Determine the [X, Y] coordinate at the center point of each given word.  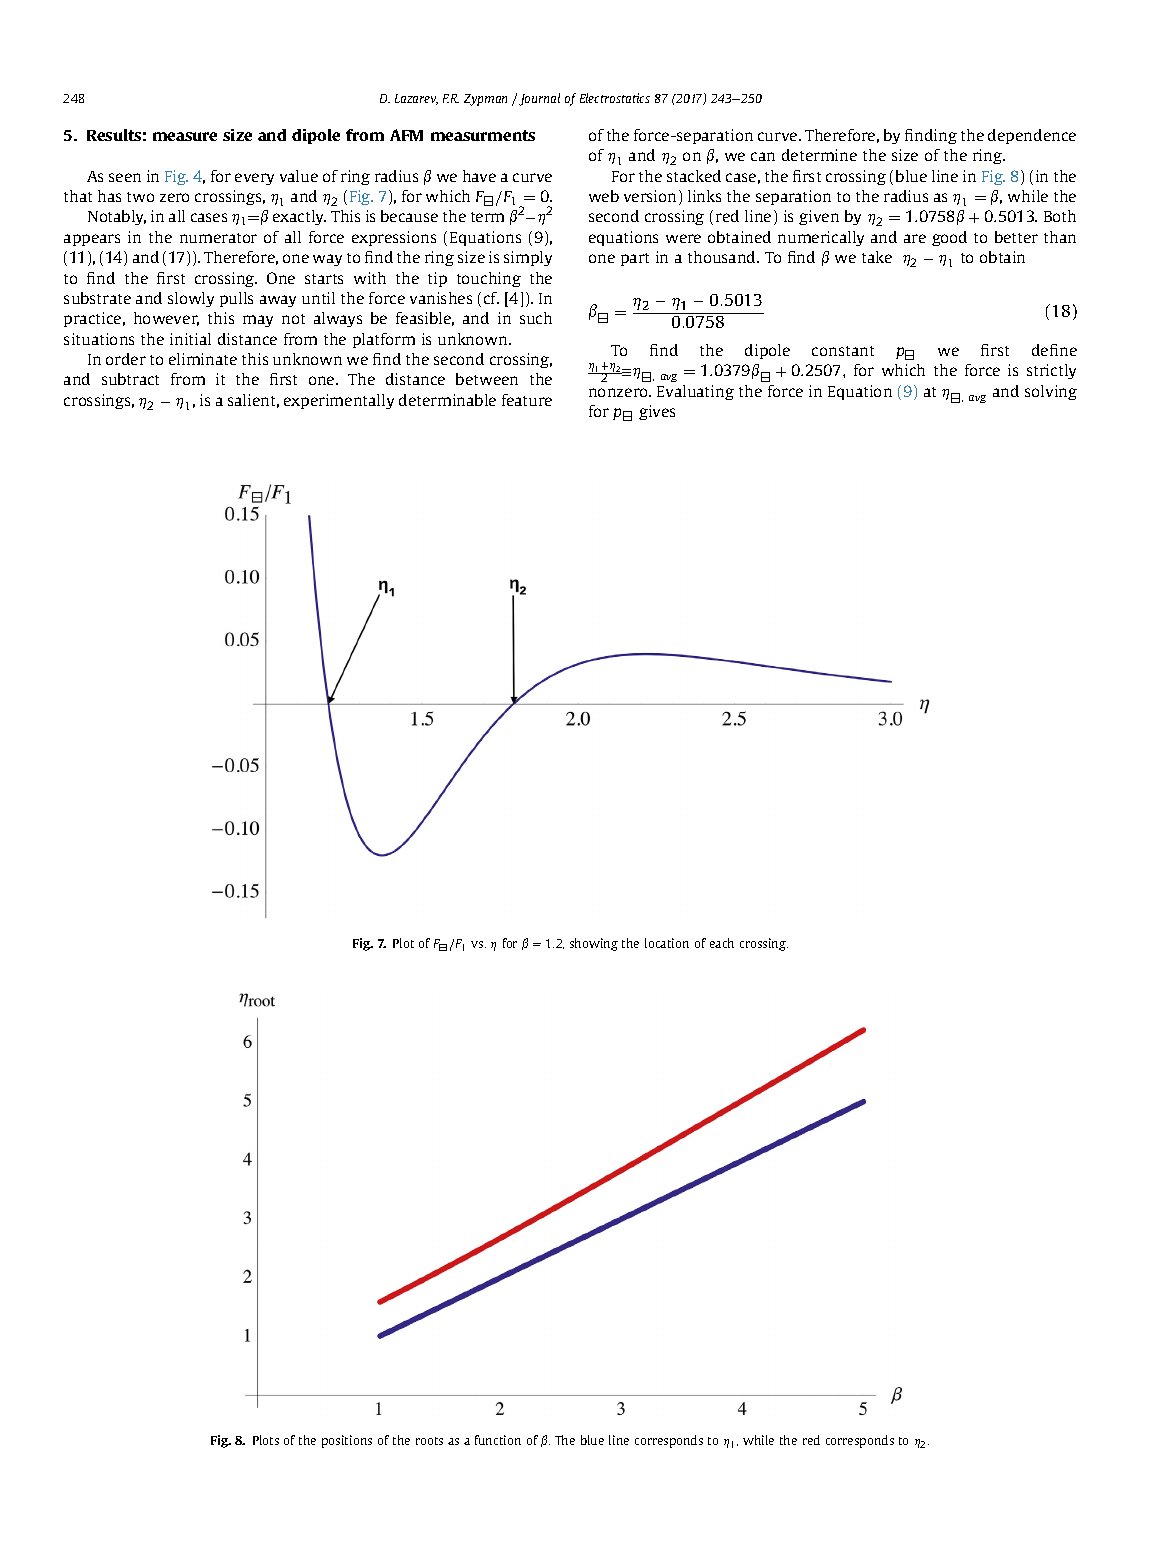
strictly [1051, 371]
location [667, 943]
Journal [539, 99]
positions [347, 1441]
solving [1051, 392]
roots [429, 1441]
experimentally [339, 401]
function [498, 1440]
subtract [130, 379]
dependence [1032, 136]
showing [594, 944]
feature [527, 400]
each [722, 943]
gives [657, 412]
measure [185, 136]
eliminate [203, 359]
